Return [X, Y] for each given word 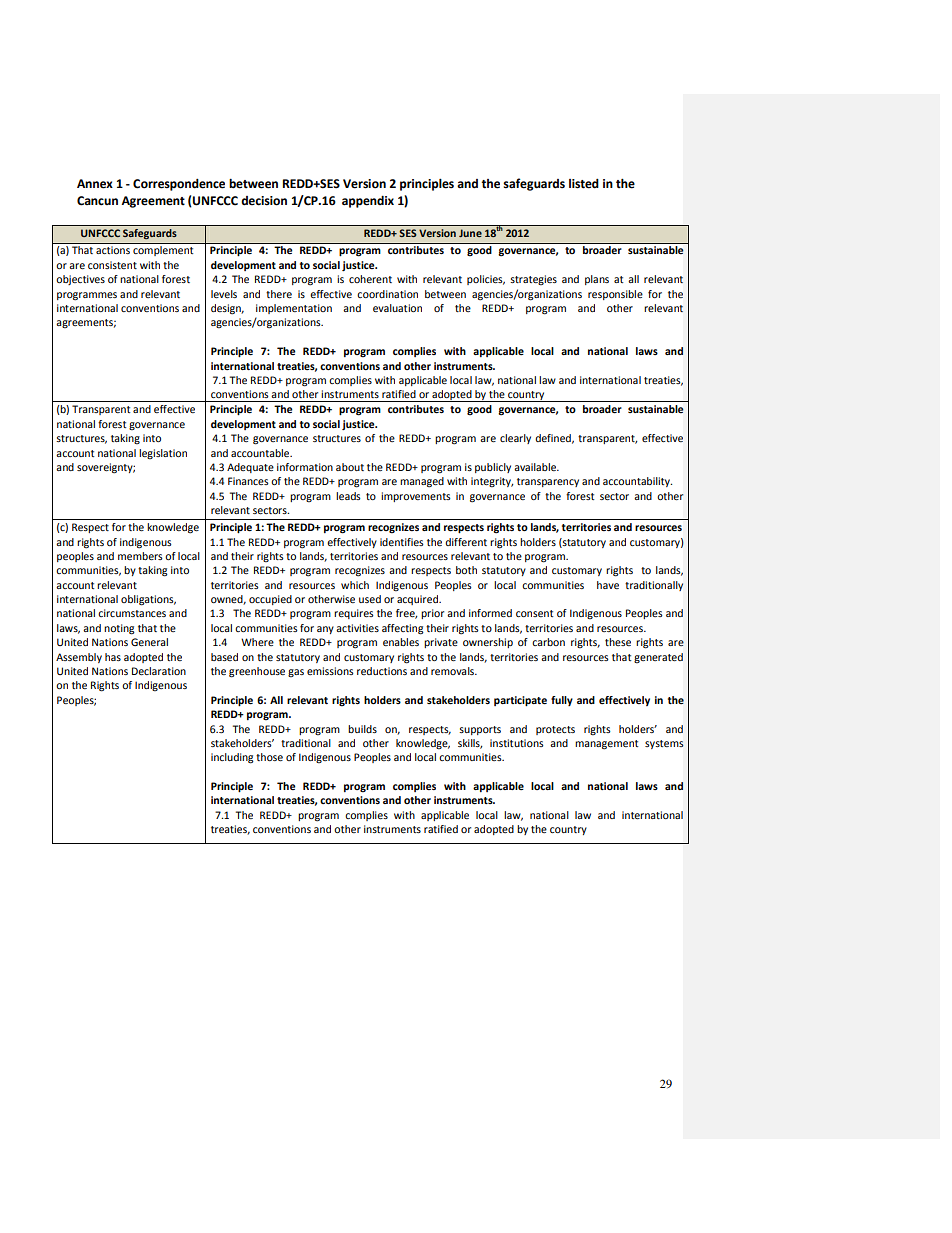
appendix [368, 202]
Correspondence [179, 185]
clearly [515, 439]
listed [584, 184]
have [608, 585]
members [140, 556]
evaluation [397, 308]
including [232, 758]
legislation [163, 454]
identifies [402, 542]
